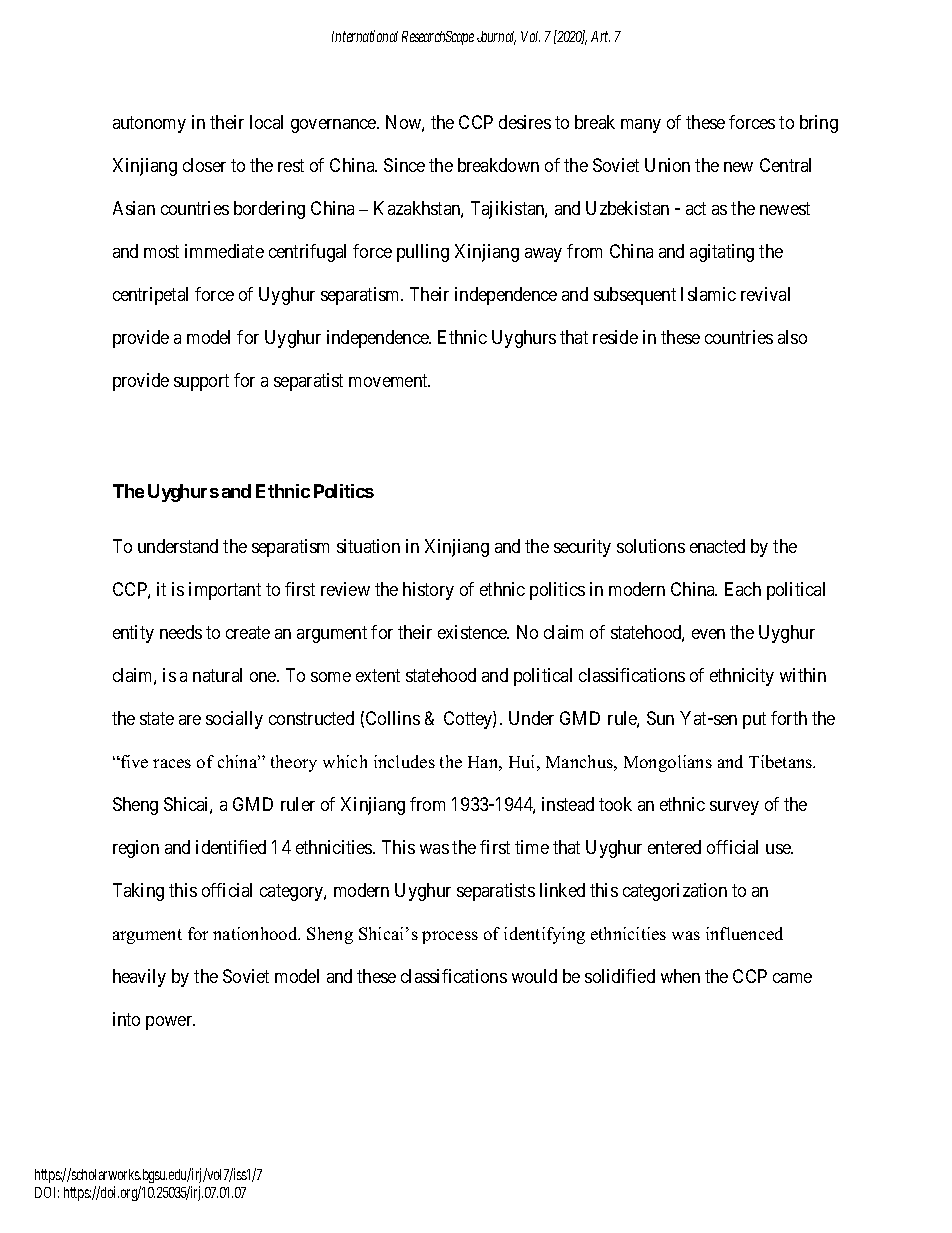 The height and width of the screenshot is (1233, 952). Describe the element at coordinates (266, 122) in the screenshot. I see `local` at that location.
